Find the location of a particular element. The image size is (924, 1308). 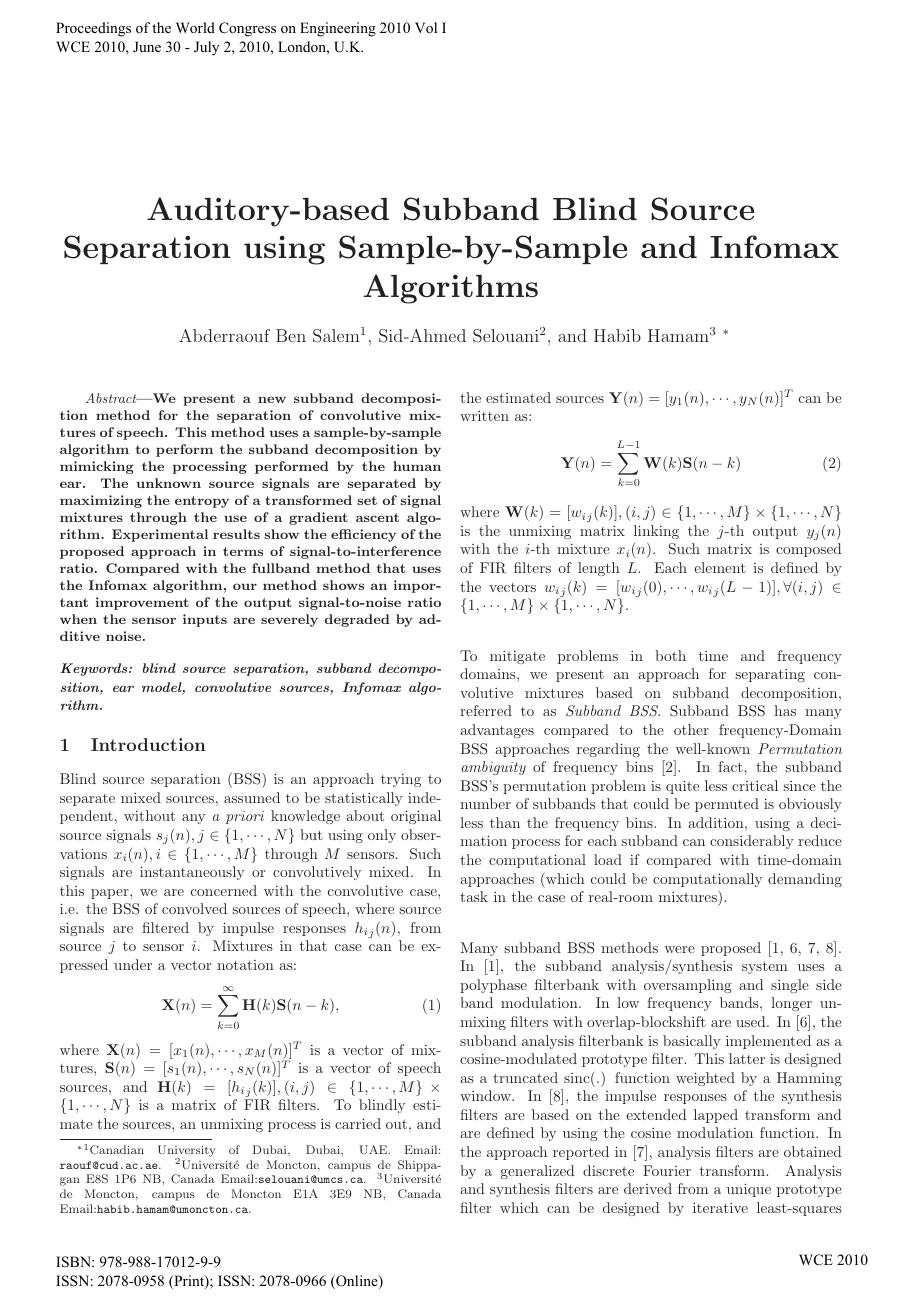

June is located at coordinates (147, 46).
